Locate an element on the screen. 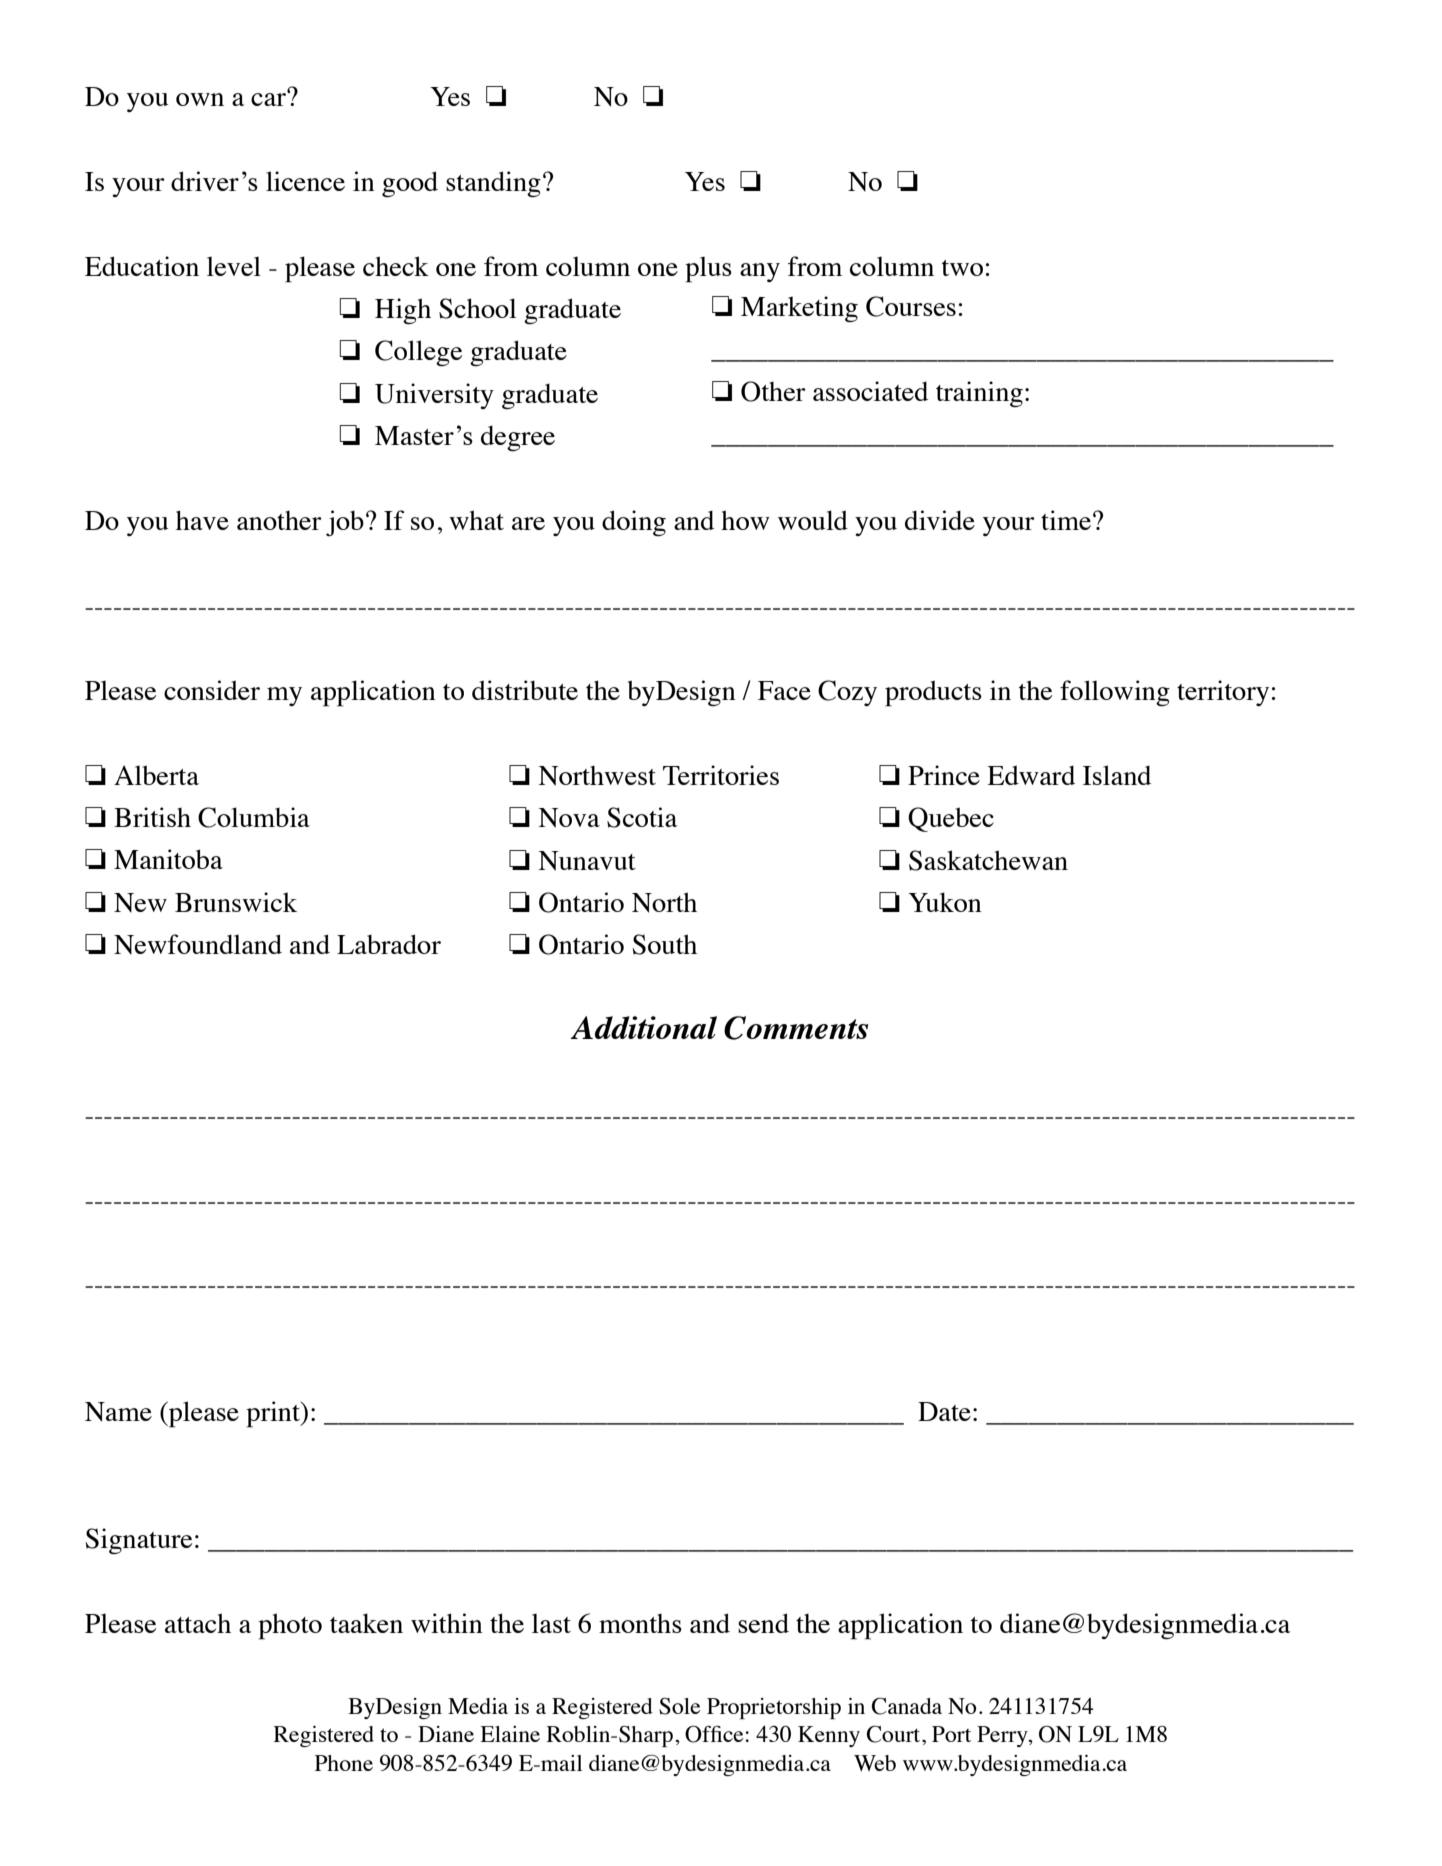 The width and height of the screenshot is (1442, 1866). licence is located at coordinates (305, 181).
